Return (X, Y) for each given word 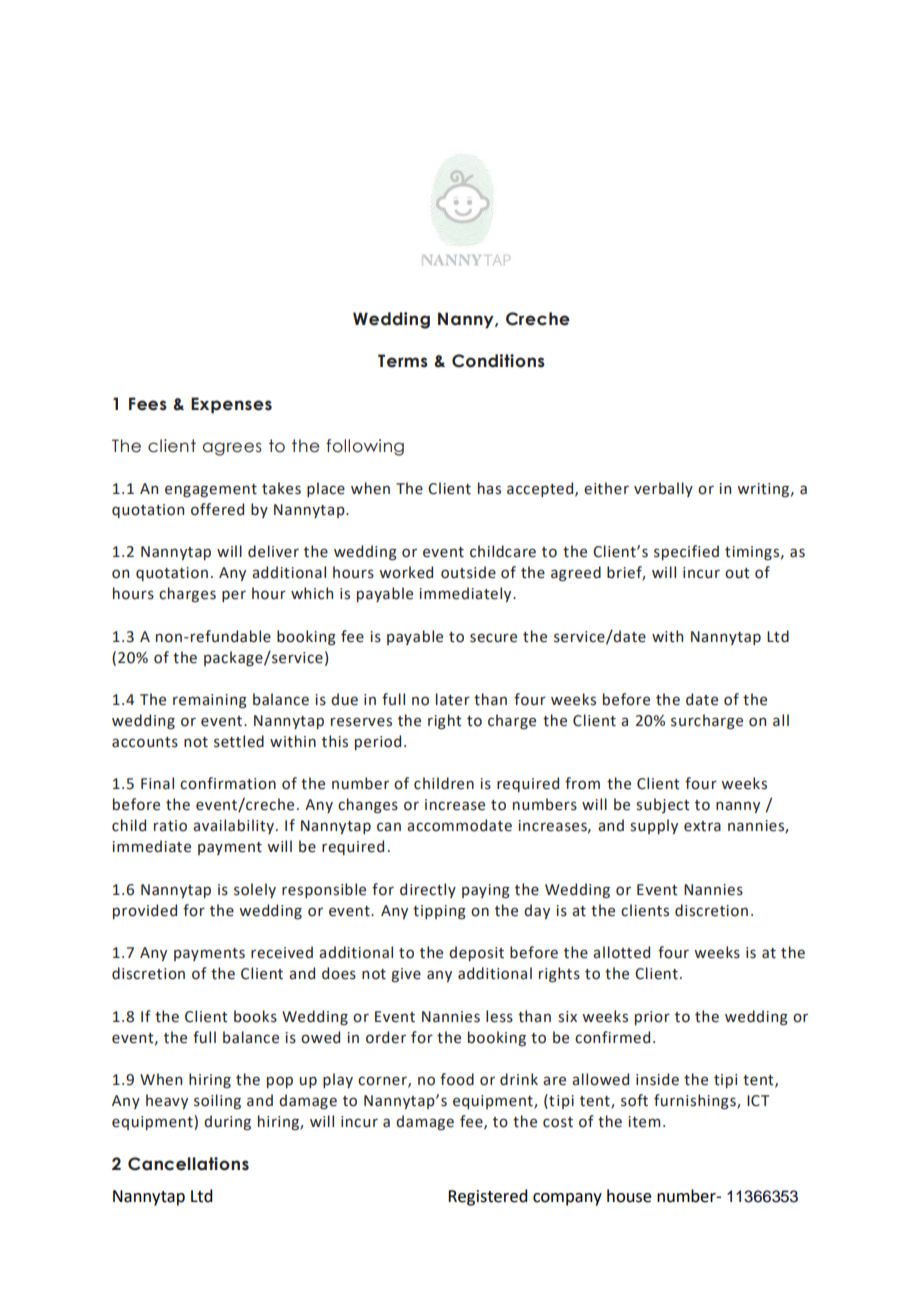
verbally (663, 489)
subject (663, 805)
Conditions (498, 361)
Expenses (231, 405)
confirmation (228, 783)
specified (686, 552)
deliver (273, 551)
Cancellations (188, 1164)
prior (652, 1018)
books (255, 1016)
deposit (476, 953)
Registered (487, 1197)
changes (368, 806)
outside (468, 572)
